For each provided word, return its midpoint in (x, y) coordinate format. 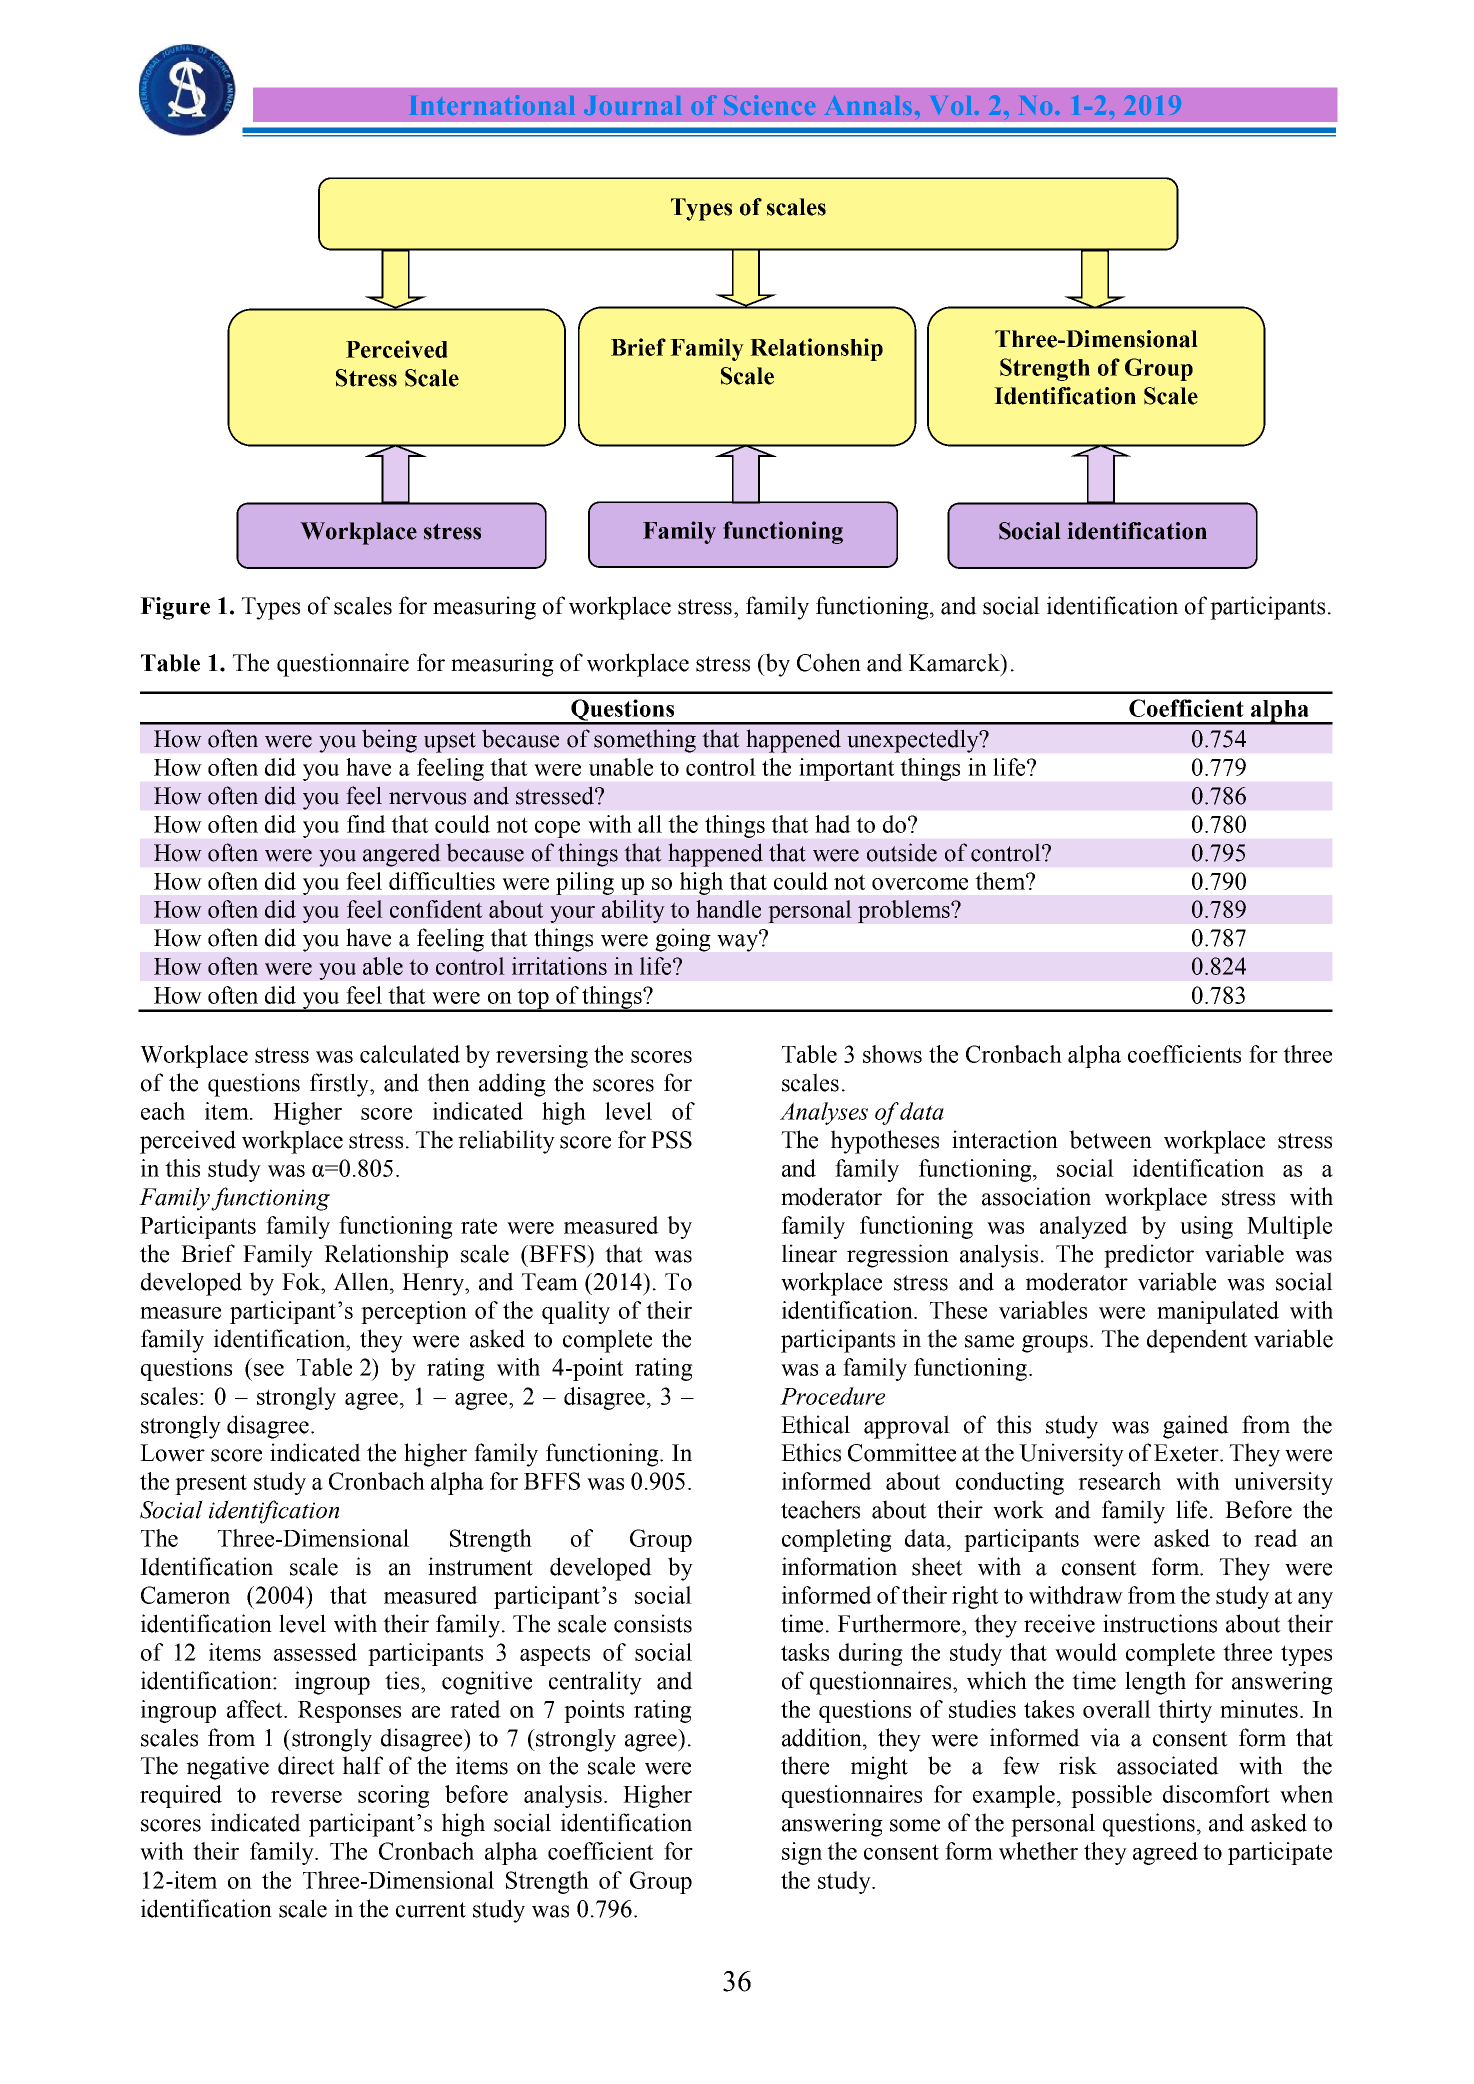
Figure (175, 608)
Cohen (829, 662)
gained (1196, 1427)
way (739, 942)
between (1110, 1139)
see (269, 1370)
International (492, 105)
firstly (340, 1085)
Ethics (811, 1452)
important (847, 769)
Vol (951, 105)
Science (769, 105)
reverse (306, 1797)
